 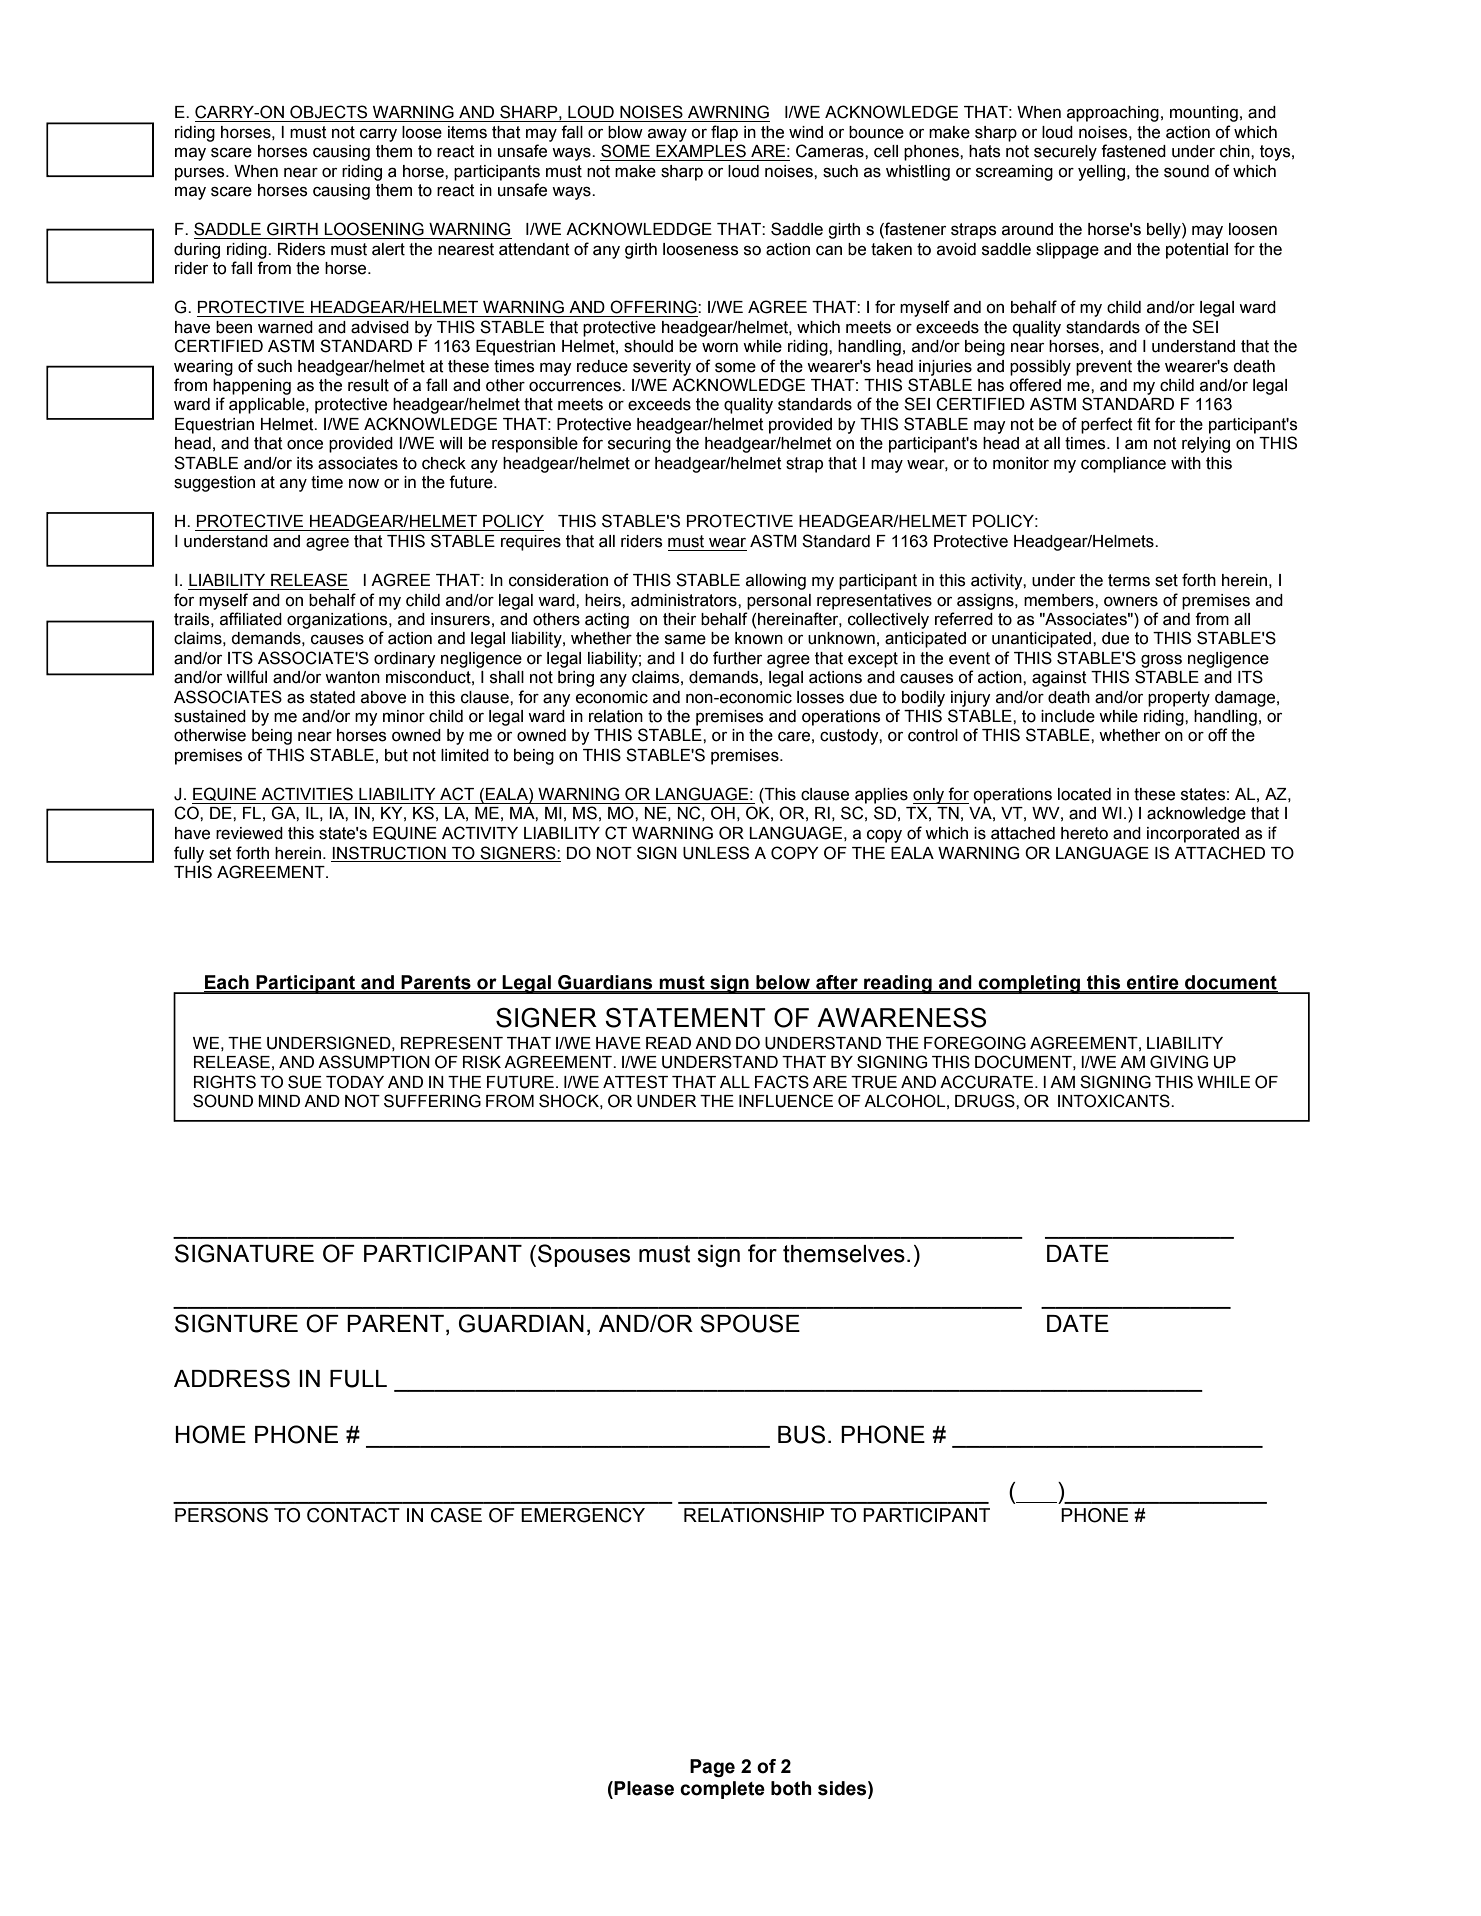 What do you see at coordinates (791, 1788) in the screenshot?
I see `both` at bounding box center [791, 1788].
